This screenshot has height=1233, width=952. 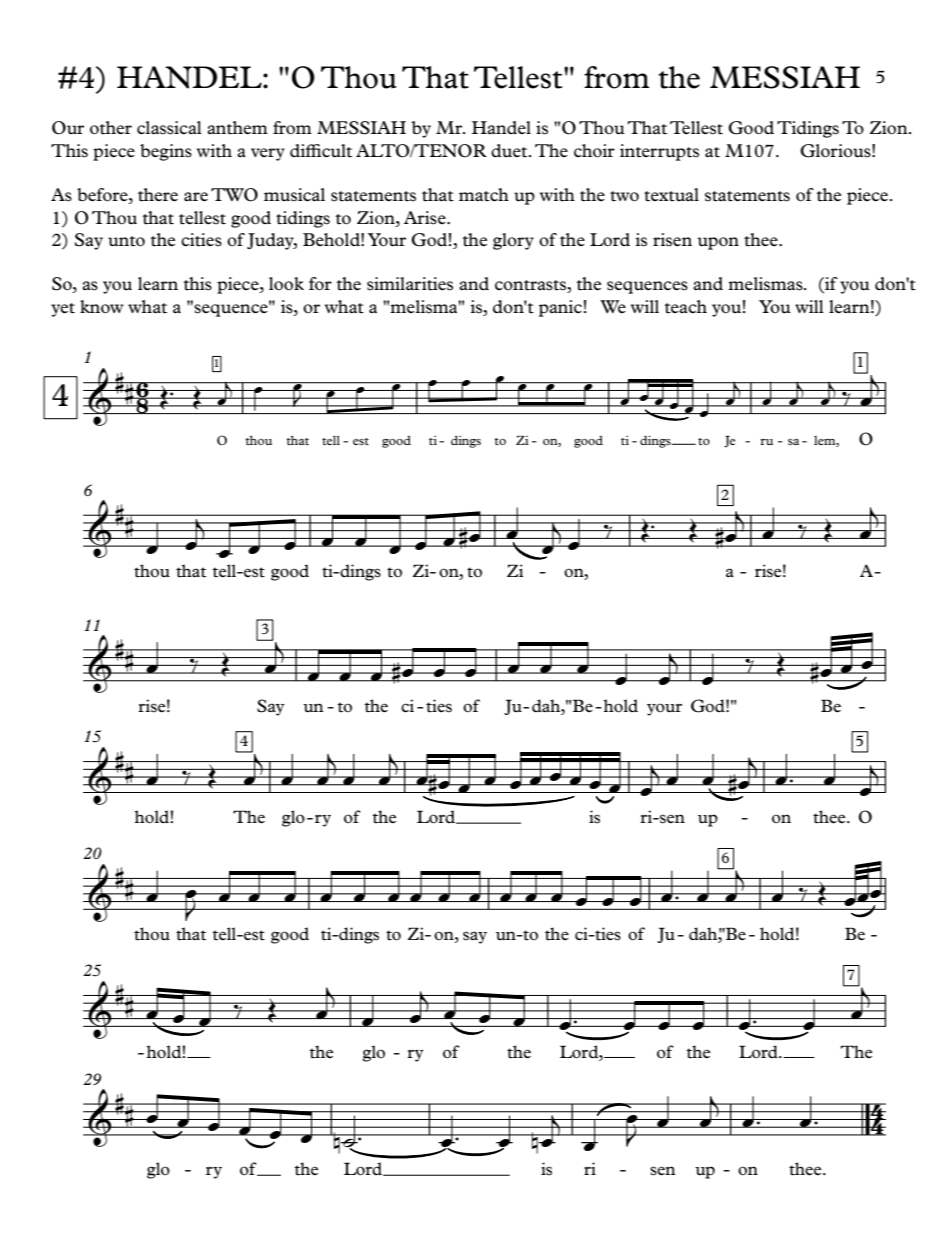 I want to click on interrupts, so click(x=659, y=152).
